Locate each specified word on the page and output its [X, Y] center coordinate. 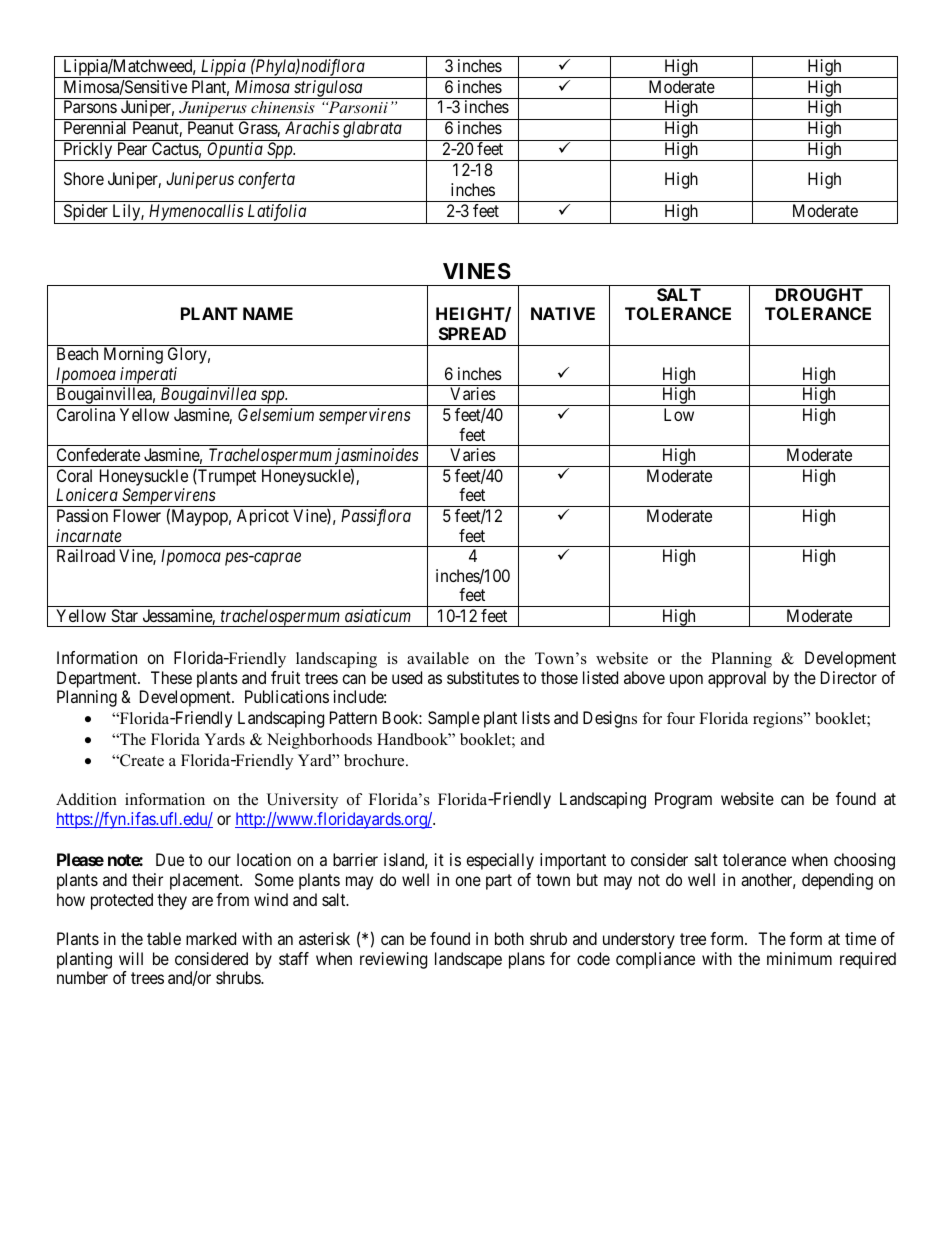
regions [779, 720]
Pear [132, 148]
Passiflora [376, 517]
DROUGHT [819, 294]
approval [737, 679]
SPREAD [472, 333]
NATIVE [563, 313]
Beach [77, 353]
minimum [799, 958]
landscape [468, 960]
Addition [86, 799]
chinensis [283, 107]
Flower [137, 515]
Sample [454, 719]
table [164, 938]
